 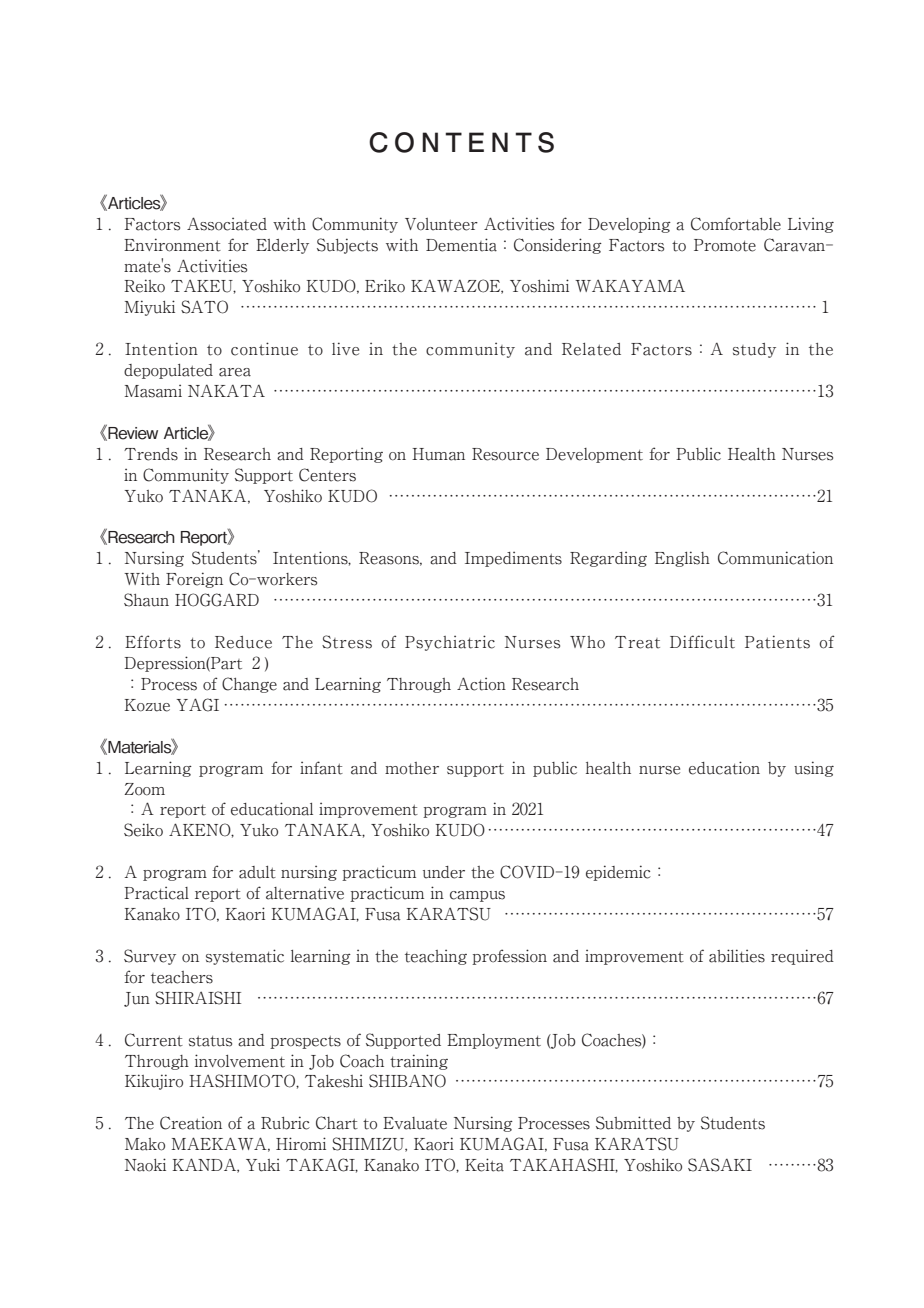 I want to click on Difficult, so click(x=702, y=642).
